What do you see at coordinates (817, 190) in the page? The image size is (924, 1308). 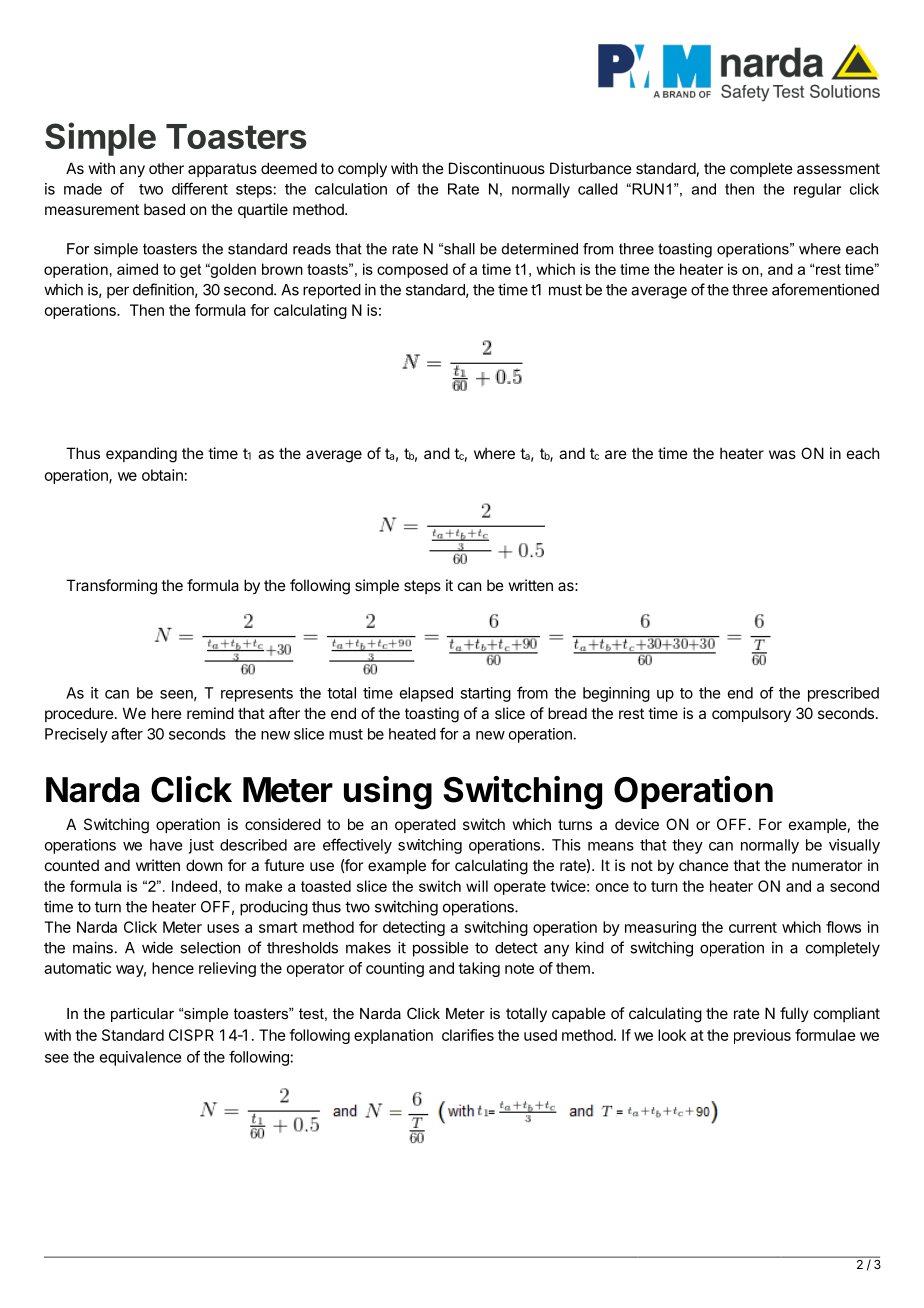 I see `regular` at bounding box center [817, 190].
